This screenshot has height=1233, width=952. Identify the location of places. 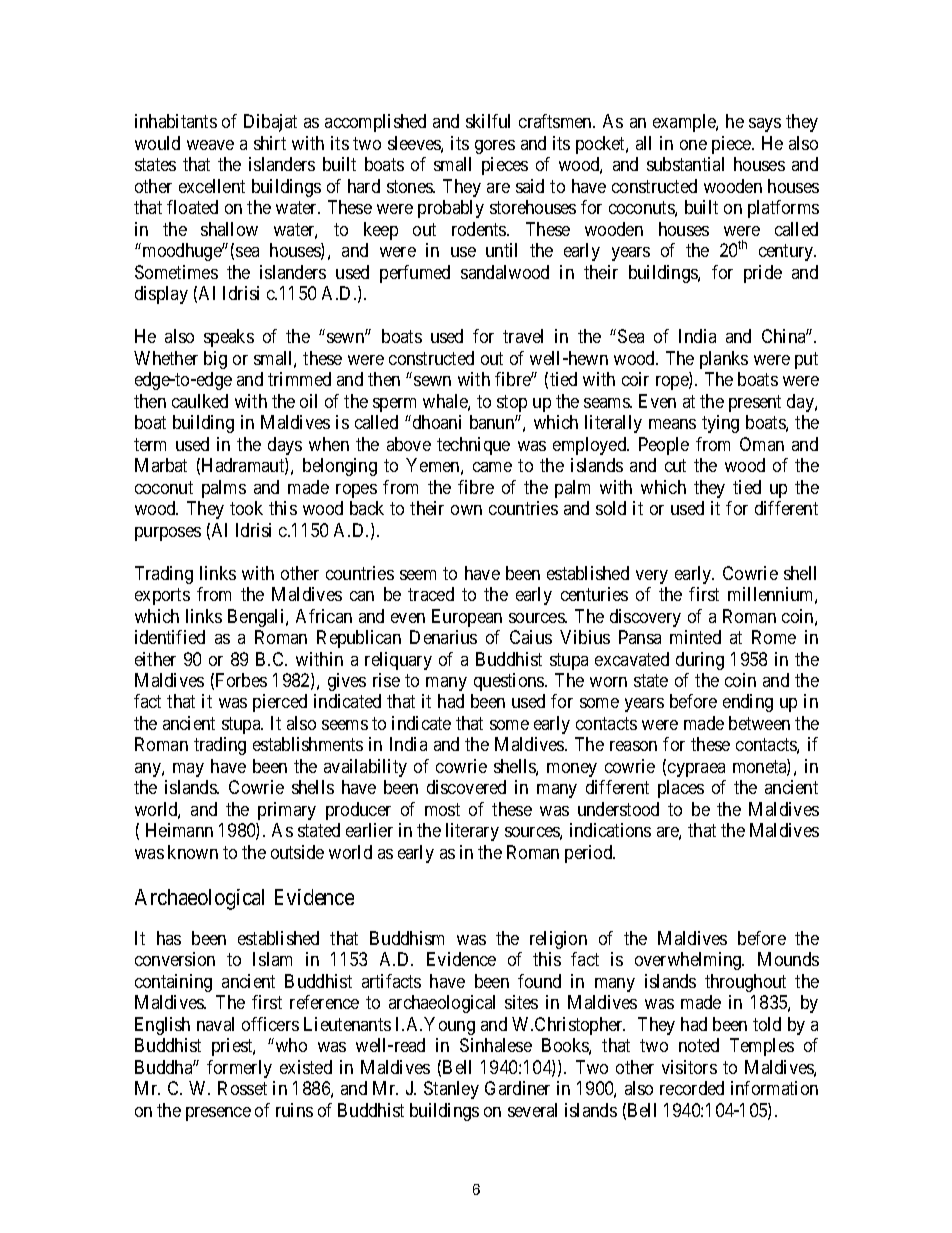
(681, 789).
